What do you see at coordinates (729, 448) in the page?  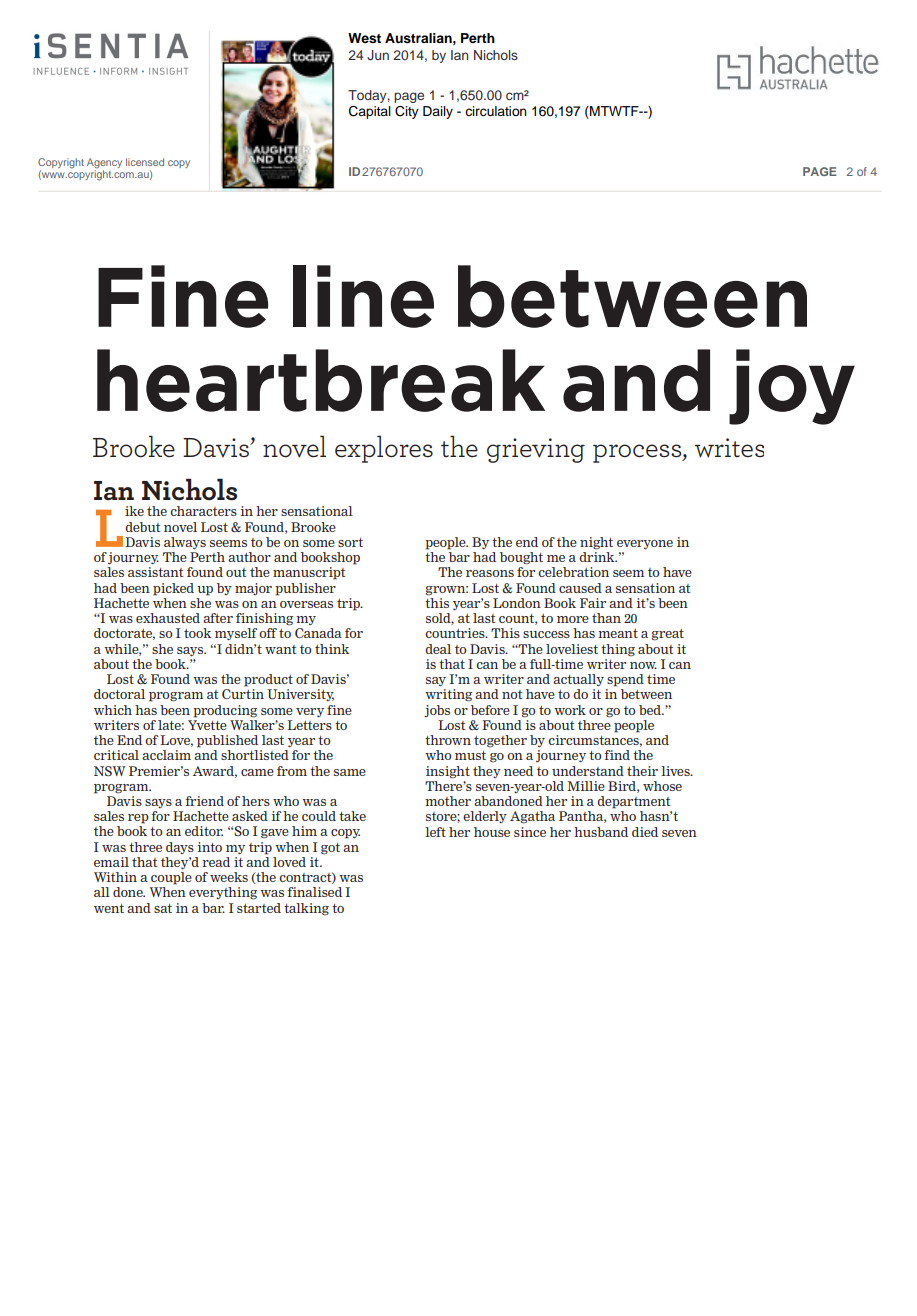 I see `writes` at bounding box center [729, 448].
